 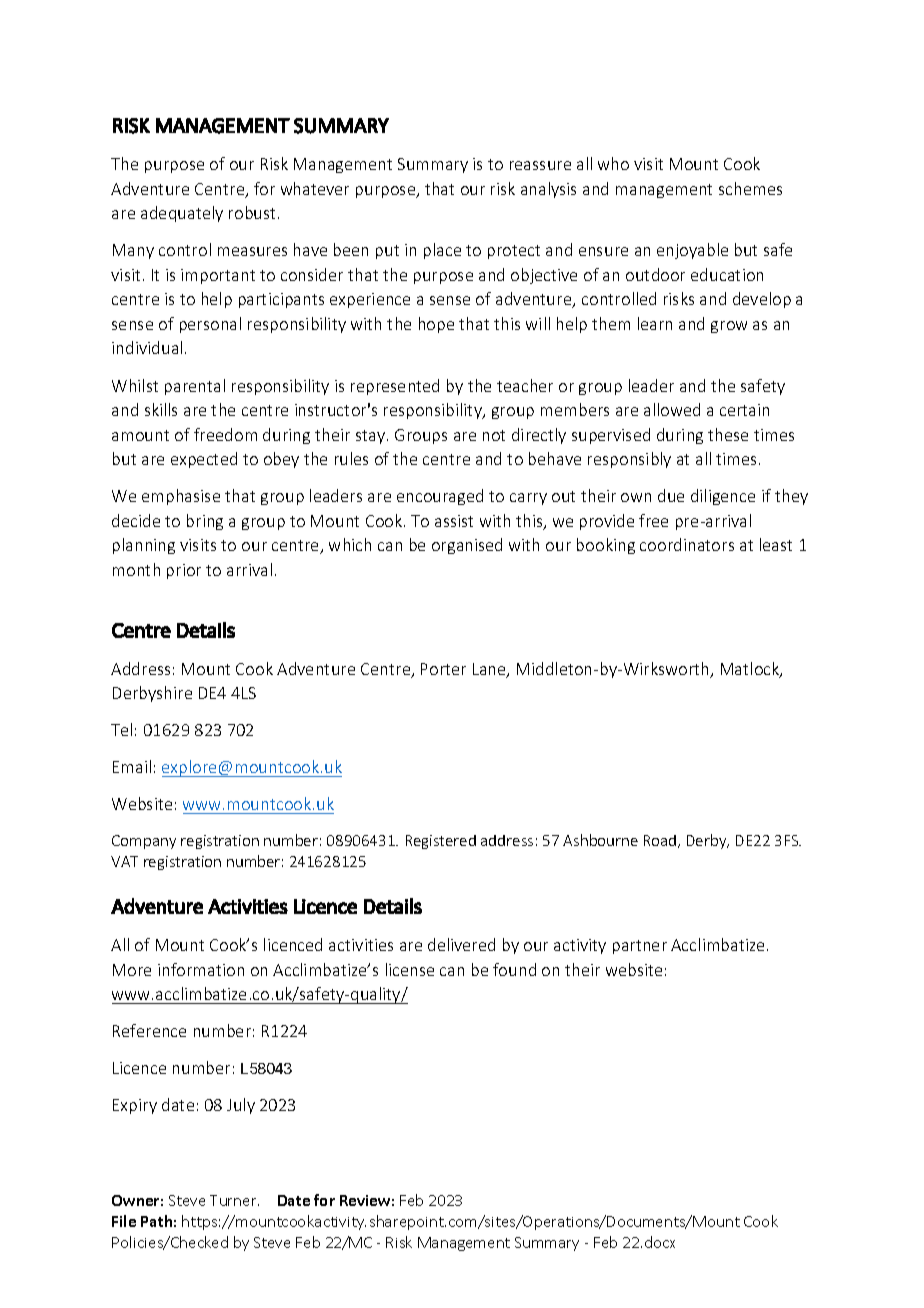 What do you see at coordinates (132, 766) in the image?
I see `Email` at bounding box center [132, 766].
